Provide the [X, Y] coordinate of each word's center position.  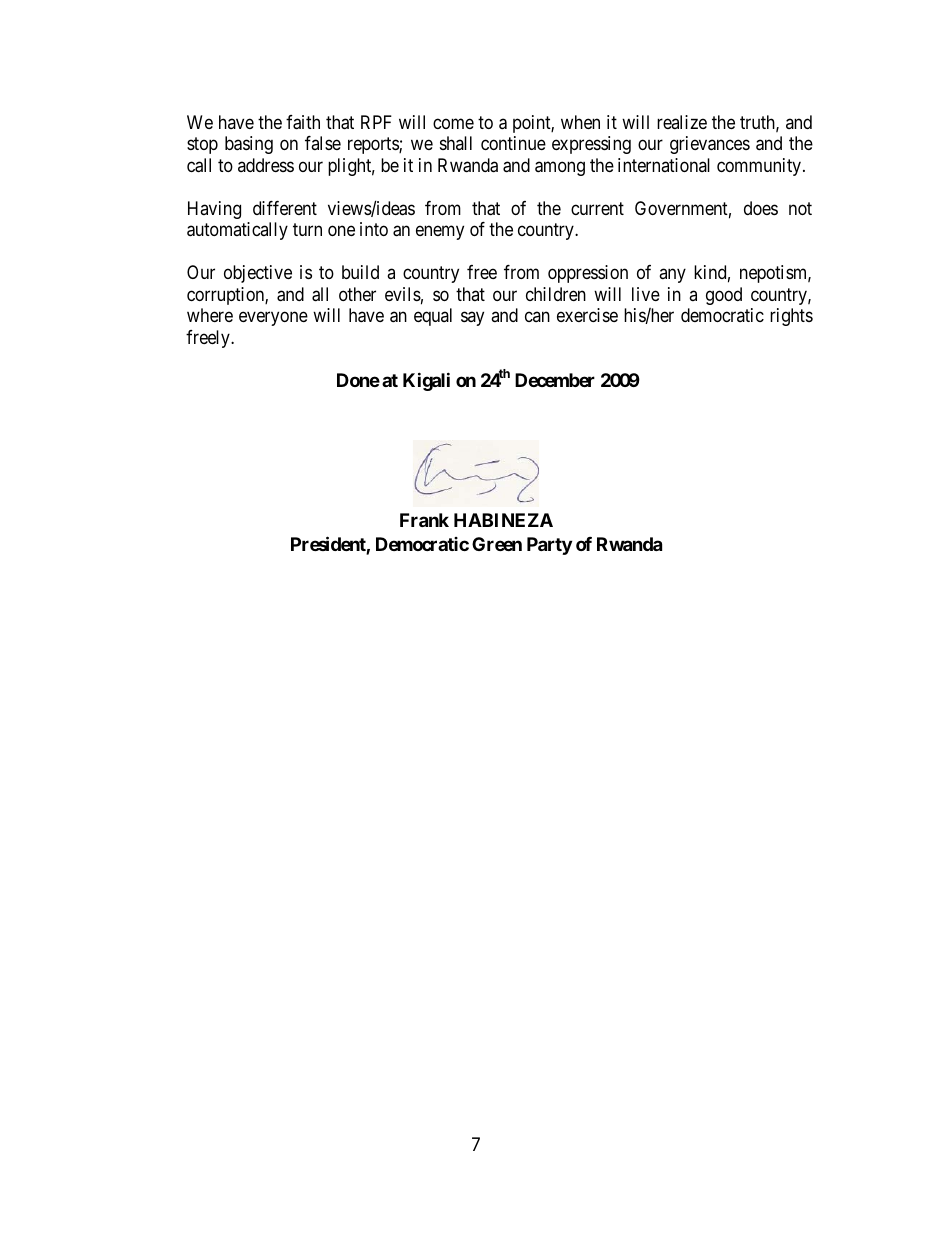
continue [513, 143]
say [472, 319]
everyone [273, 319]
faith [303, 122]
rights [791, 317]
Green [497, 544]
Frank [424, 520]
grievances [710, 145]
